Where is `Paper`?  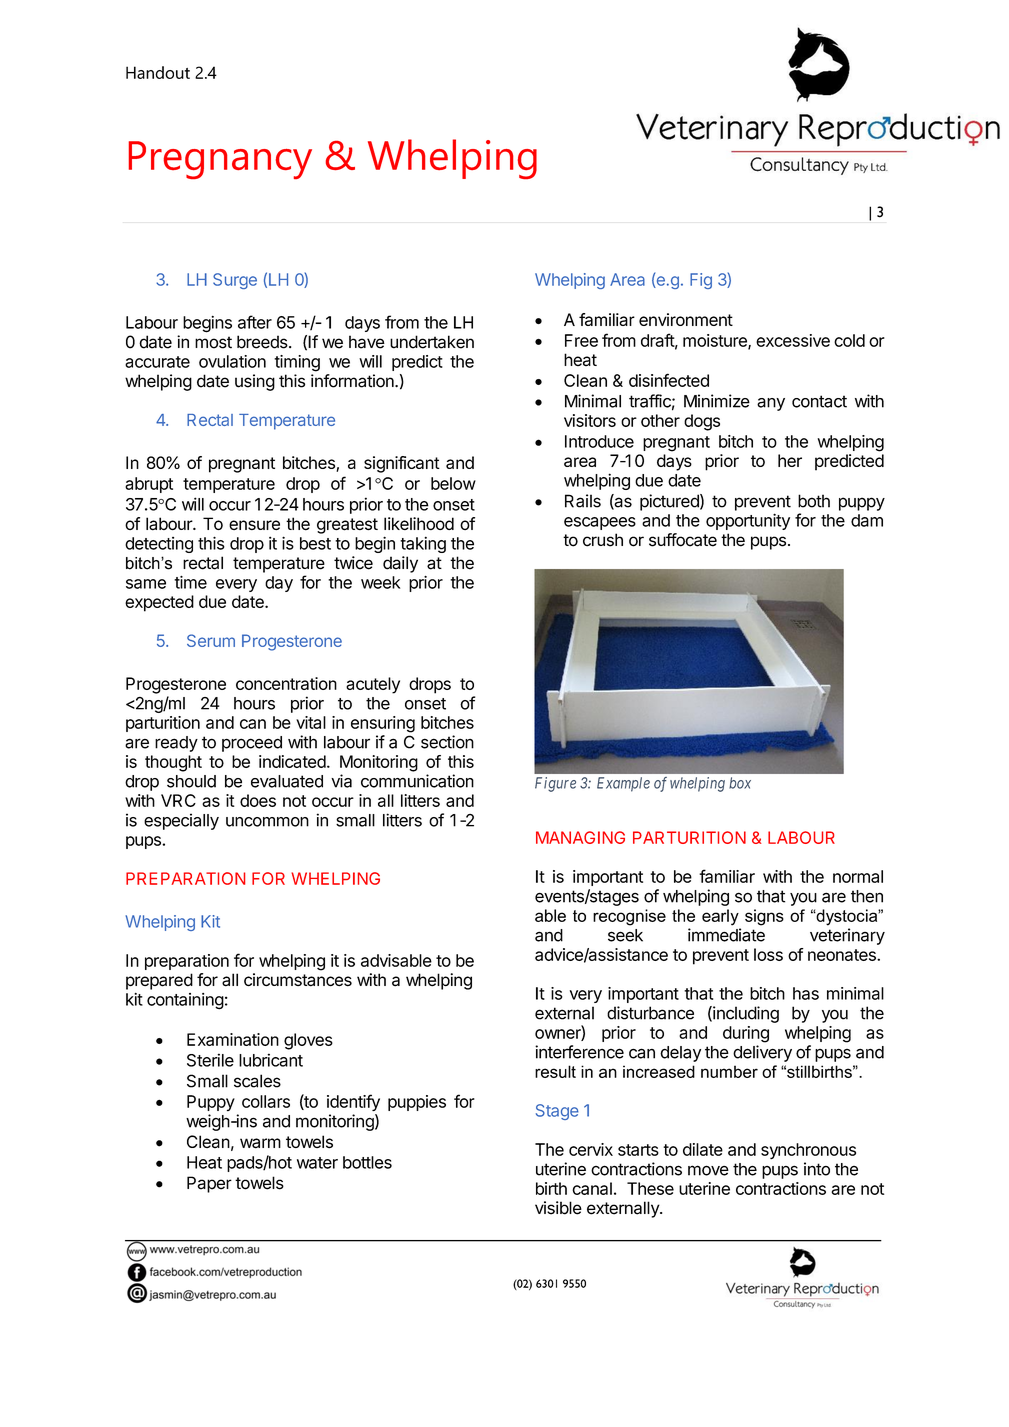
Paper is located at coordinates (209, 1184).
